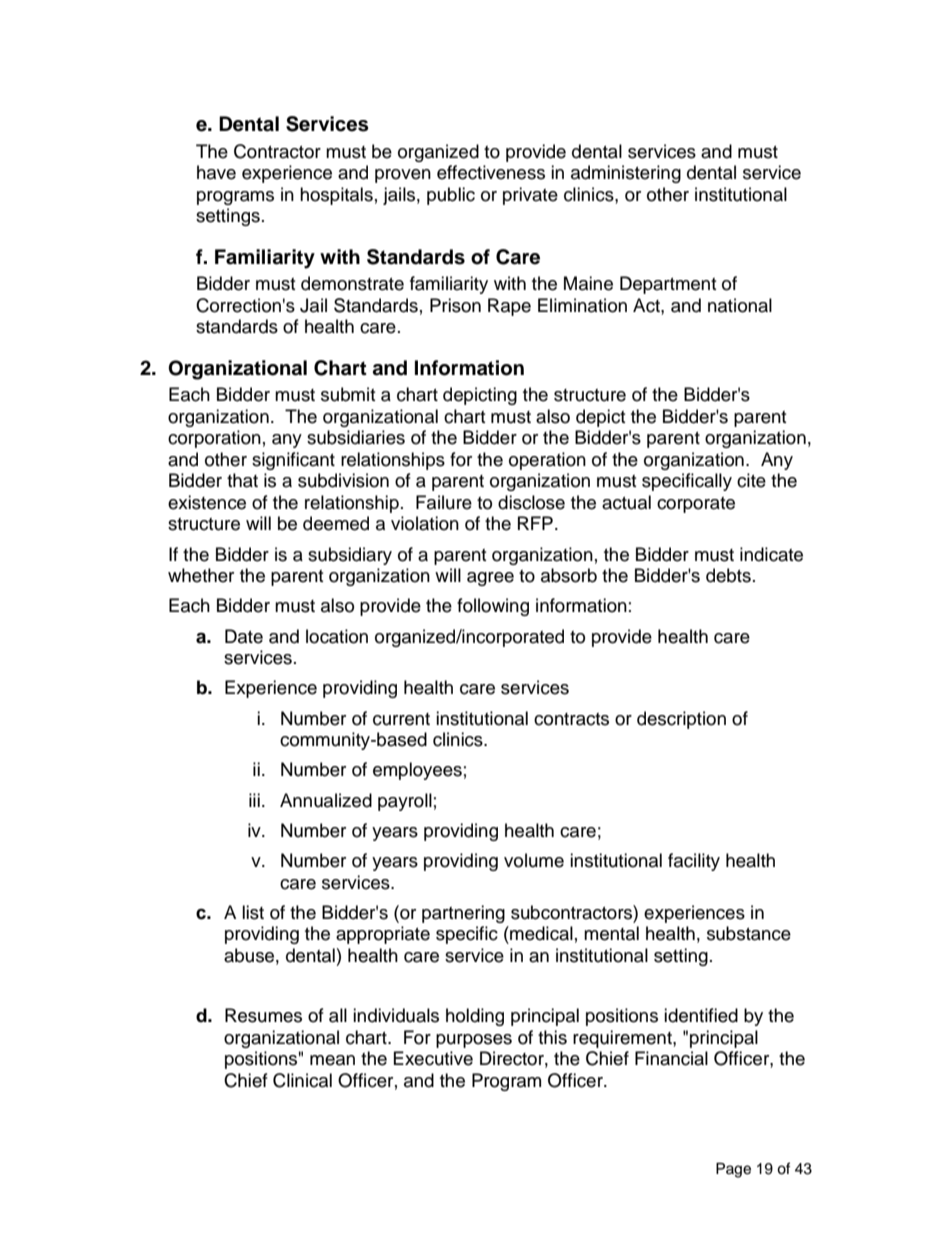  I want to click on administering, so click(626, 174).
